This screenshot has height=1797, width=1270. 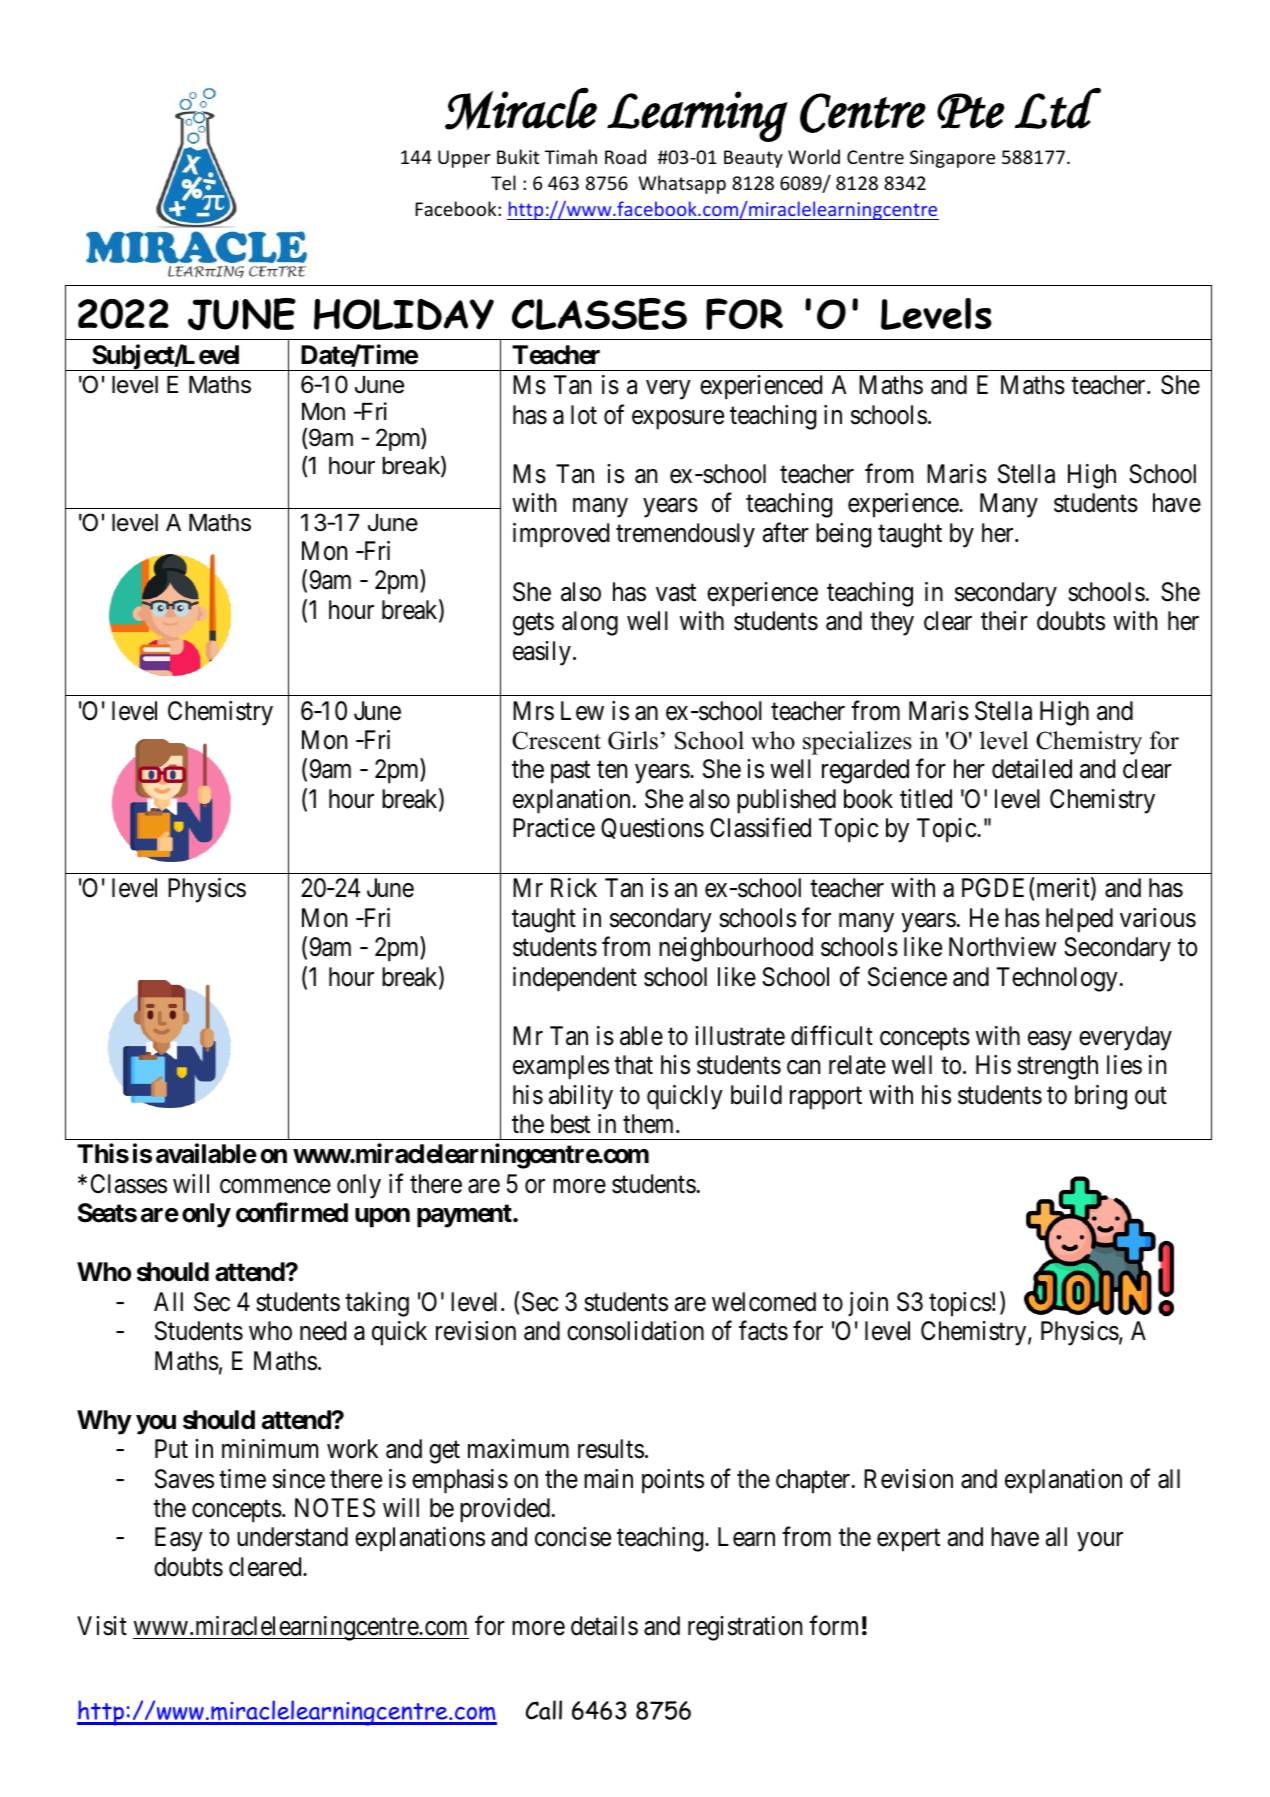 I want to click on Visit, so click(x=102, y=1626).
